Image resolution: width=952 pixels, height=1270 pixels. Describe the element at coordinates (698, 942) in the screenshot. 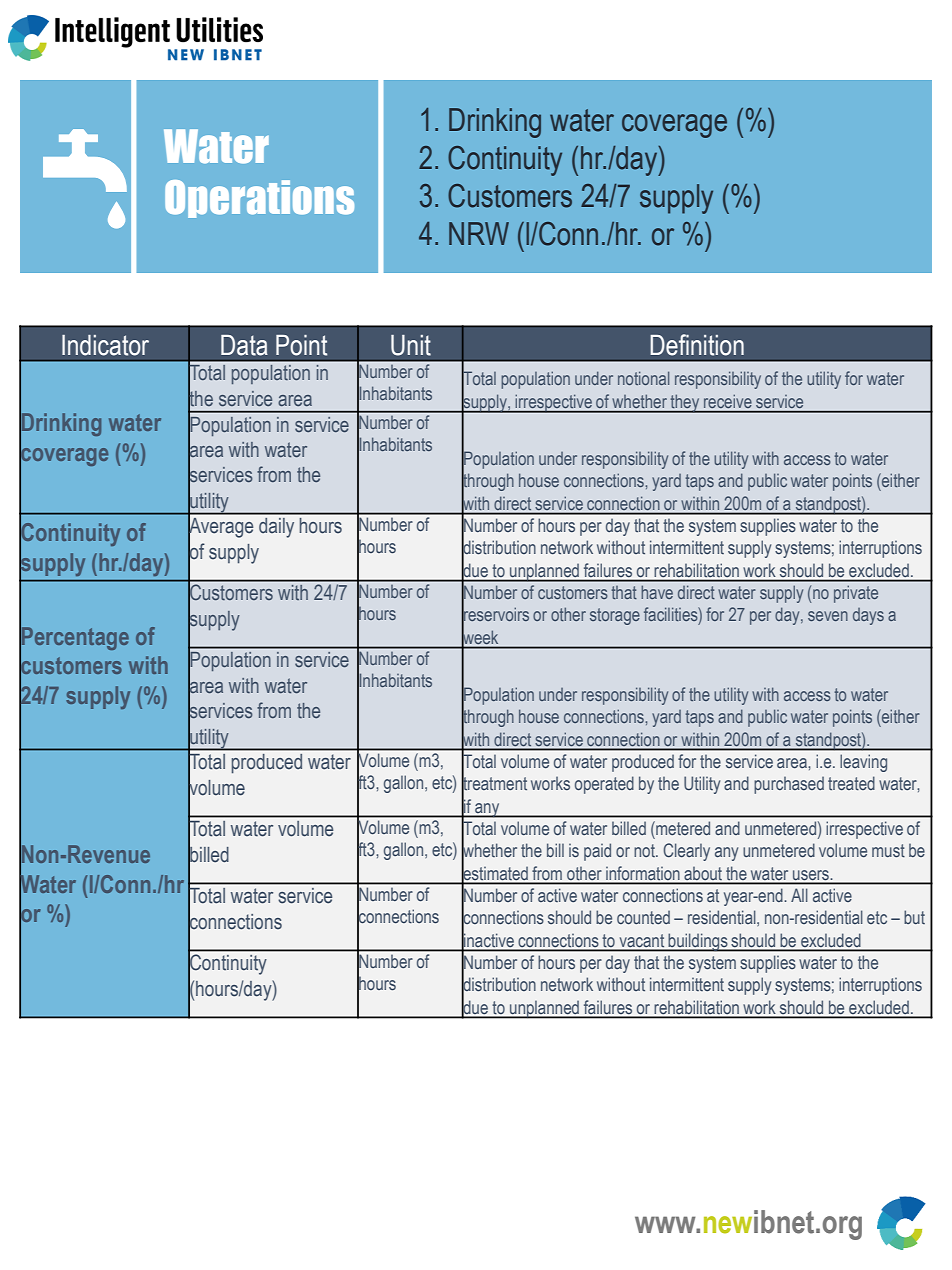

I see `buildings` at that location.
